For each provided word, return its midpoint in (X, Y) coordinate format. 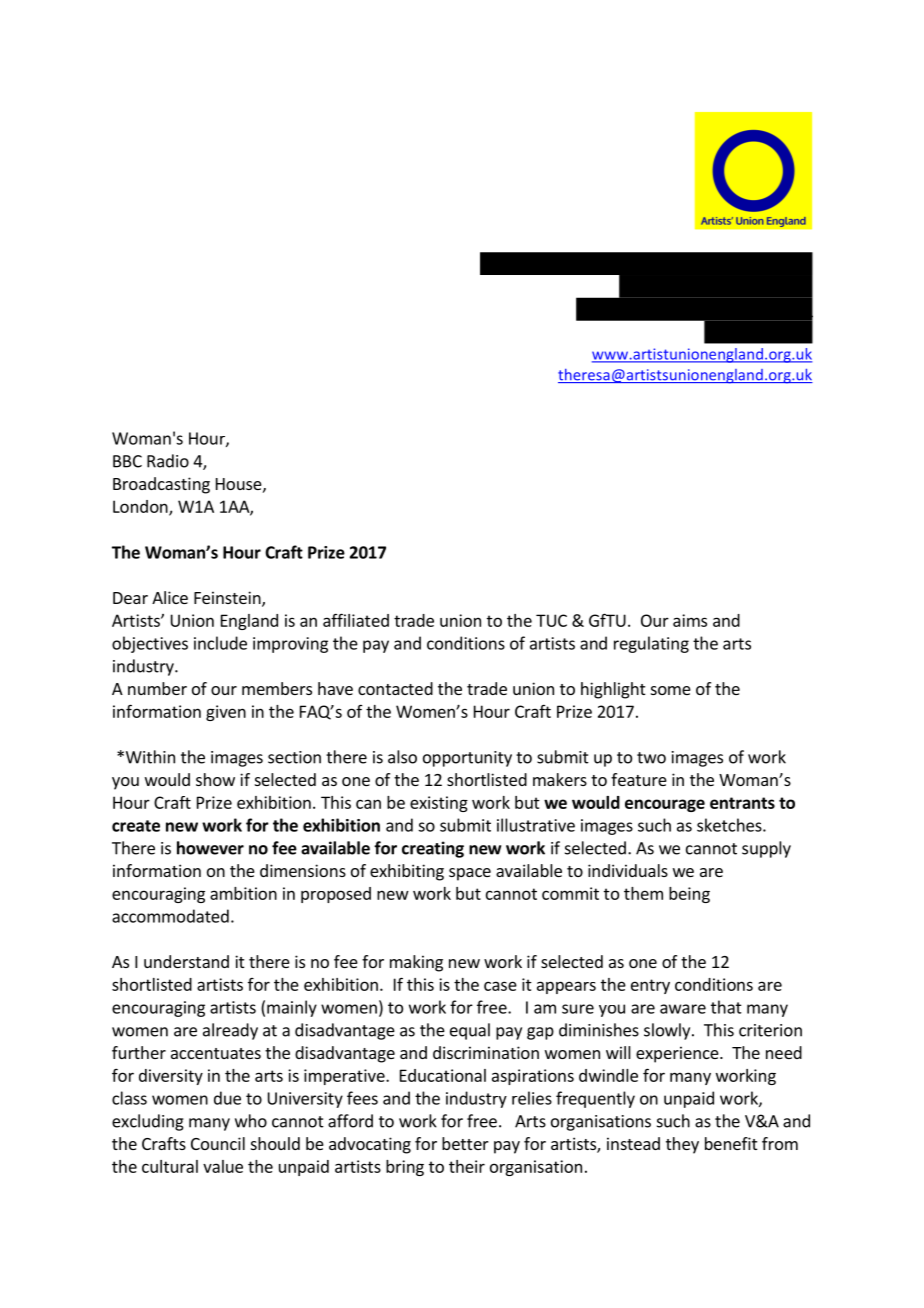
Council (218, 1143)
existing (439, 804)
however (210, 848)
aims (690, 620)
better (465, 1143)
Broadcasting (161, 485)
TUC (551, 620)
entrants (742, 803)
